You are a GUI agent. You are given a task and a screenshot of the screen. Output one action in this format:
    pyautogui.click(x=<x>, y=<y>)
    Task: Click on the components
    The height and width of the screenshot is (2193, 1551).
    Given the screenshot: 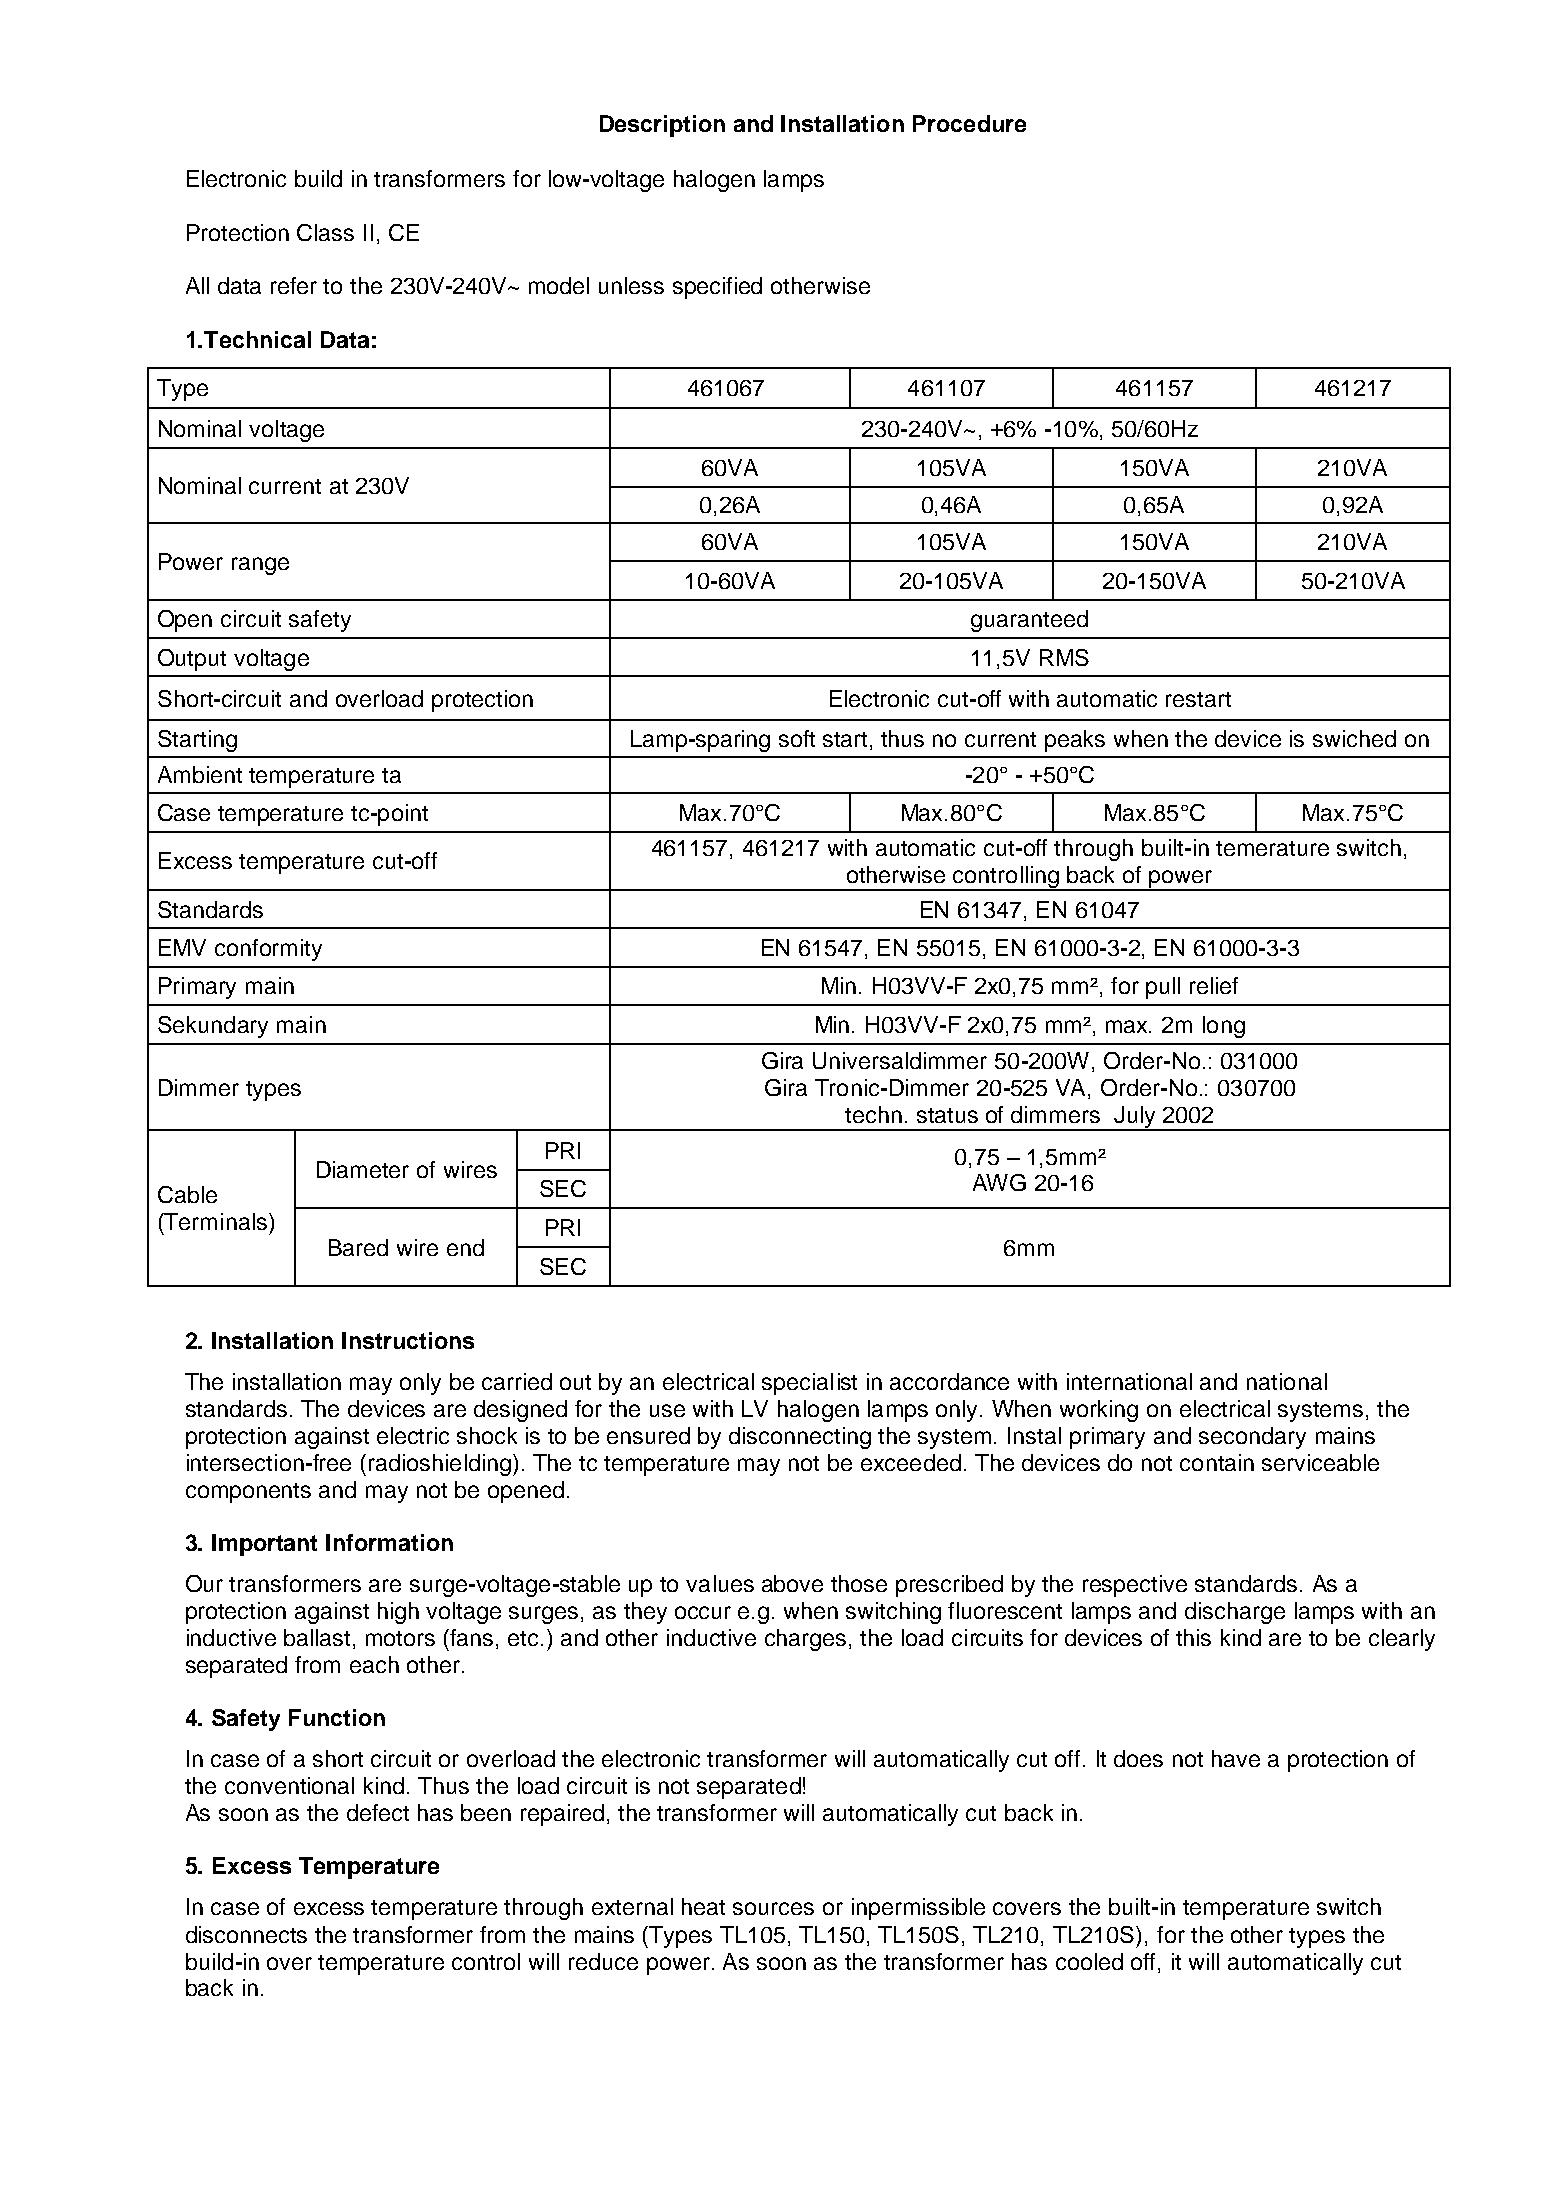 What is the action you would take?
    pyautogui.click(x=248, y=1493)
